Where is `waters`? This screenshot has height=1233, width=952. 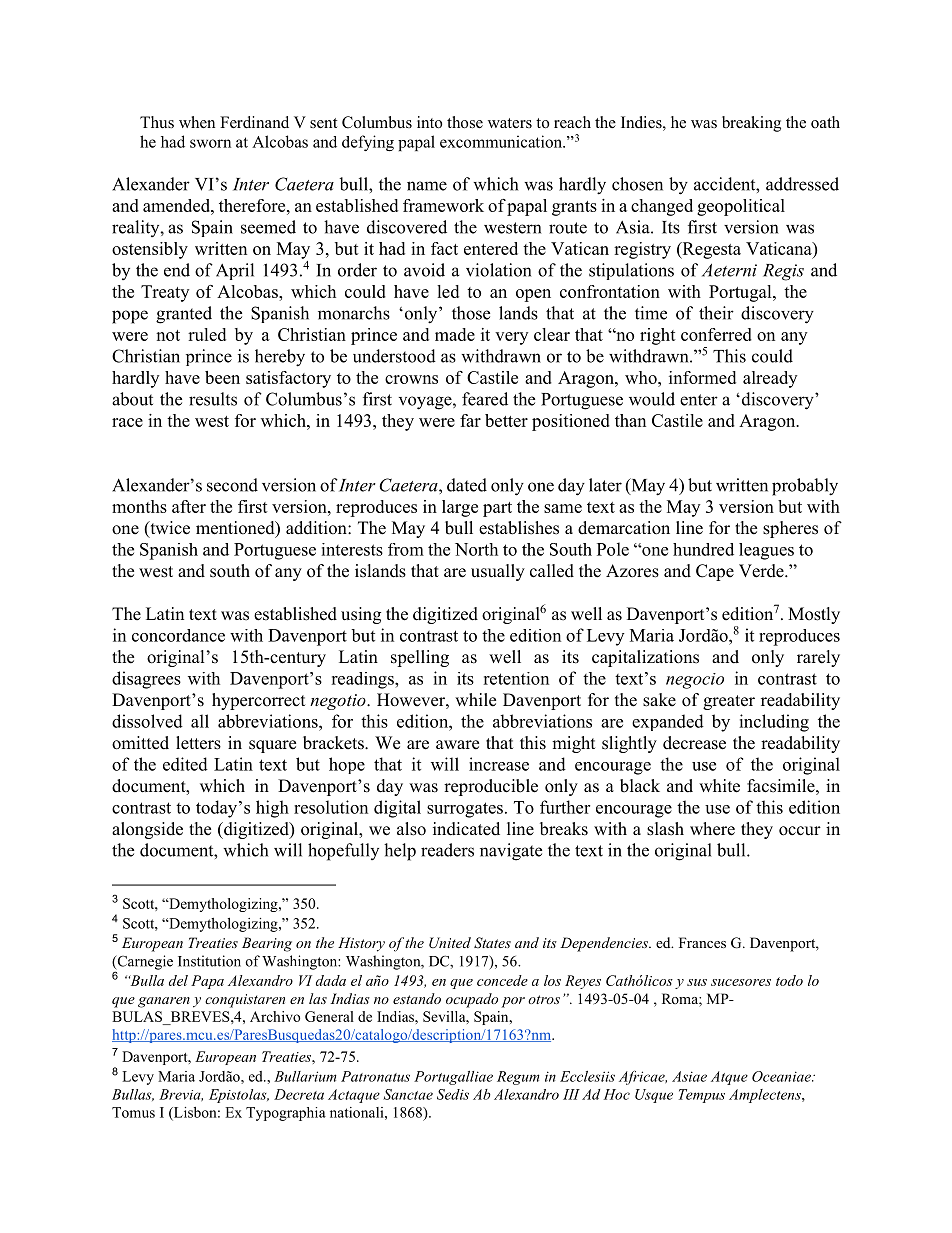 waters is located at coordinates (510, 123).
